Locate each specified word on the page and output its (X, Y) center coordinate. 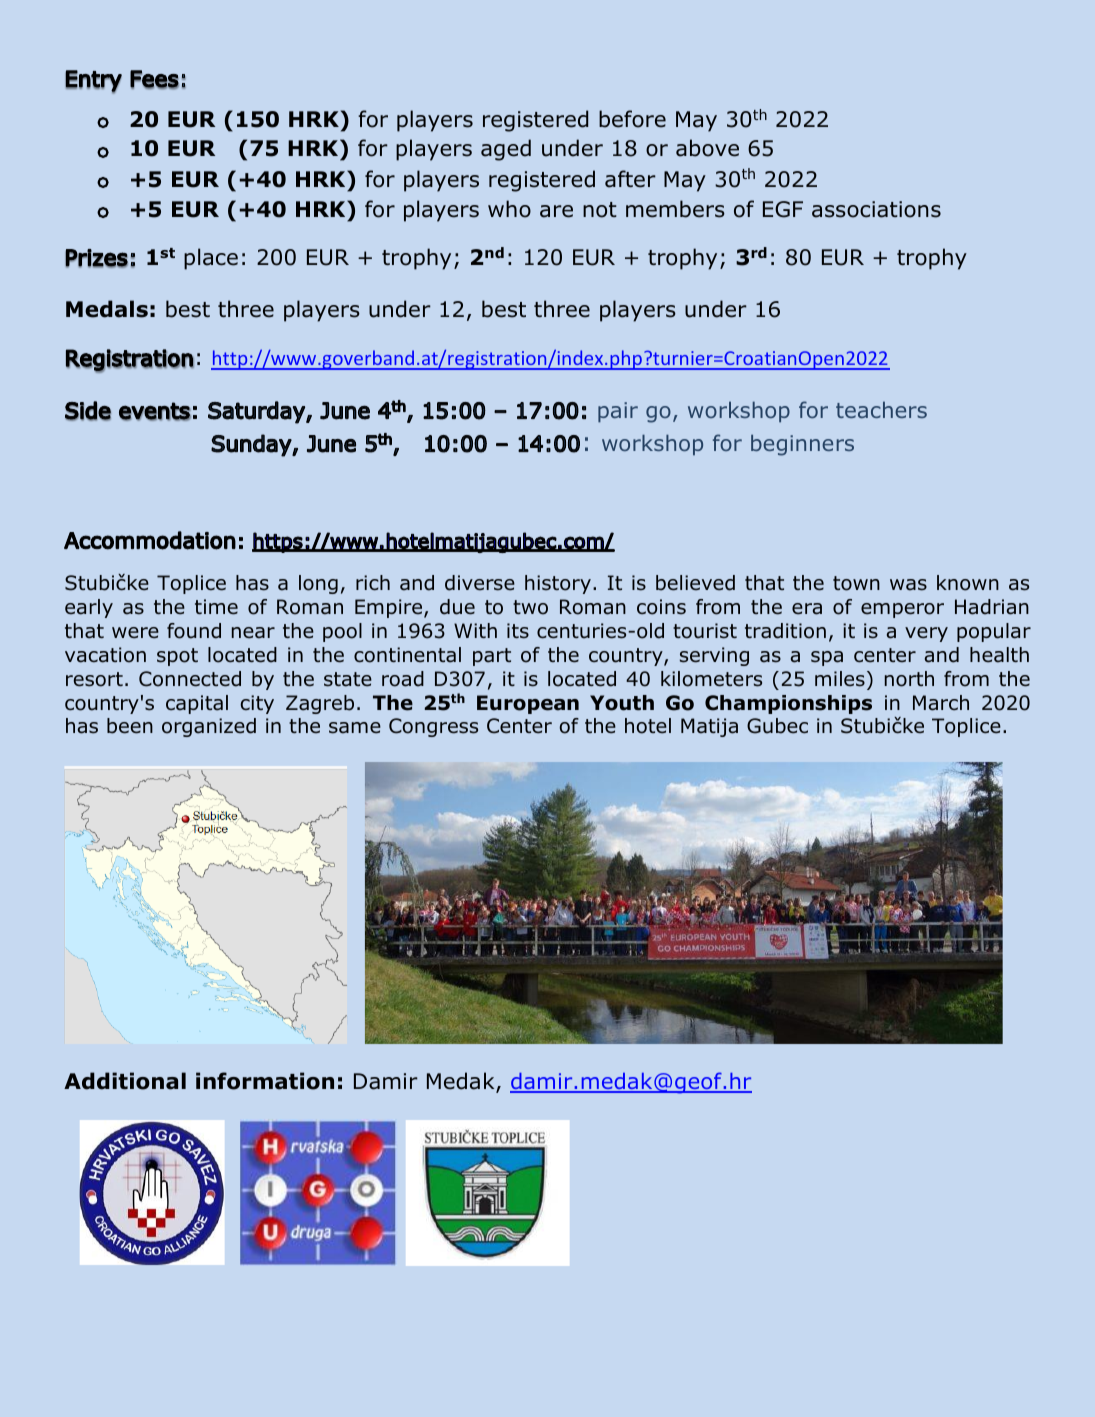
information (265, 1081)
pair (618, 412)
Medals (107, 309)
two (530, 607)
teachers (881, 409)
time (216, 607)
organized (209, 727)
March (941, 703)
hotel (648, 726)
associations (876, 209)
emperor (902, 610)
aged (506, 150)
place (211, 259)
